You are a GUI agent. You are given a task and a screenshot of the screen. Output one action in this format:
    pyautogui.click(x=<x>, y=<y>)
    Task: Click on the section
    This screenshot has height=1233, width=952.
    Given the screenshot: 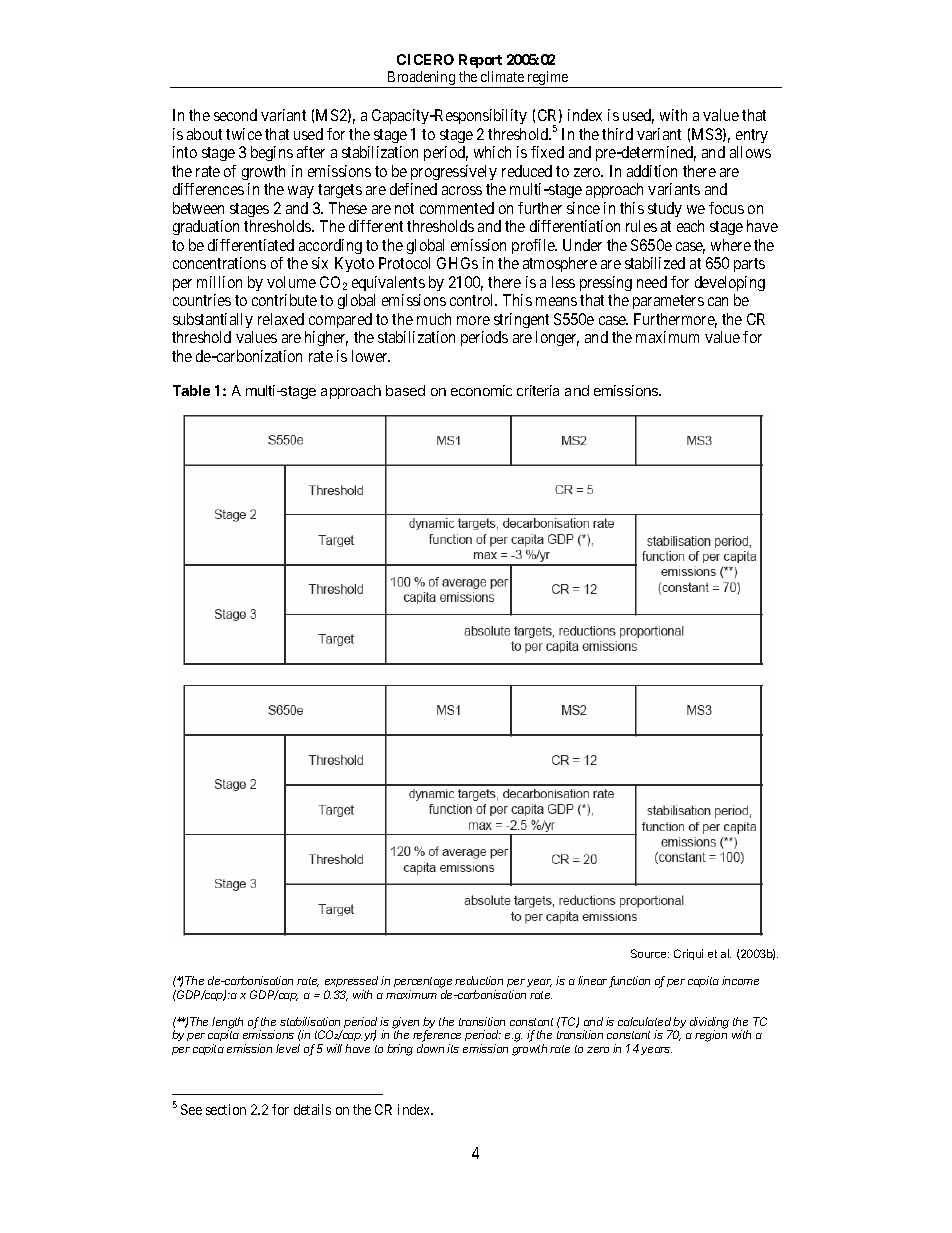 What is the action you would take?
    pyautogui.click(x=226, y=1109)
